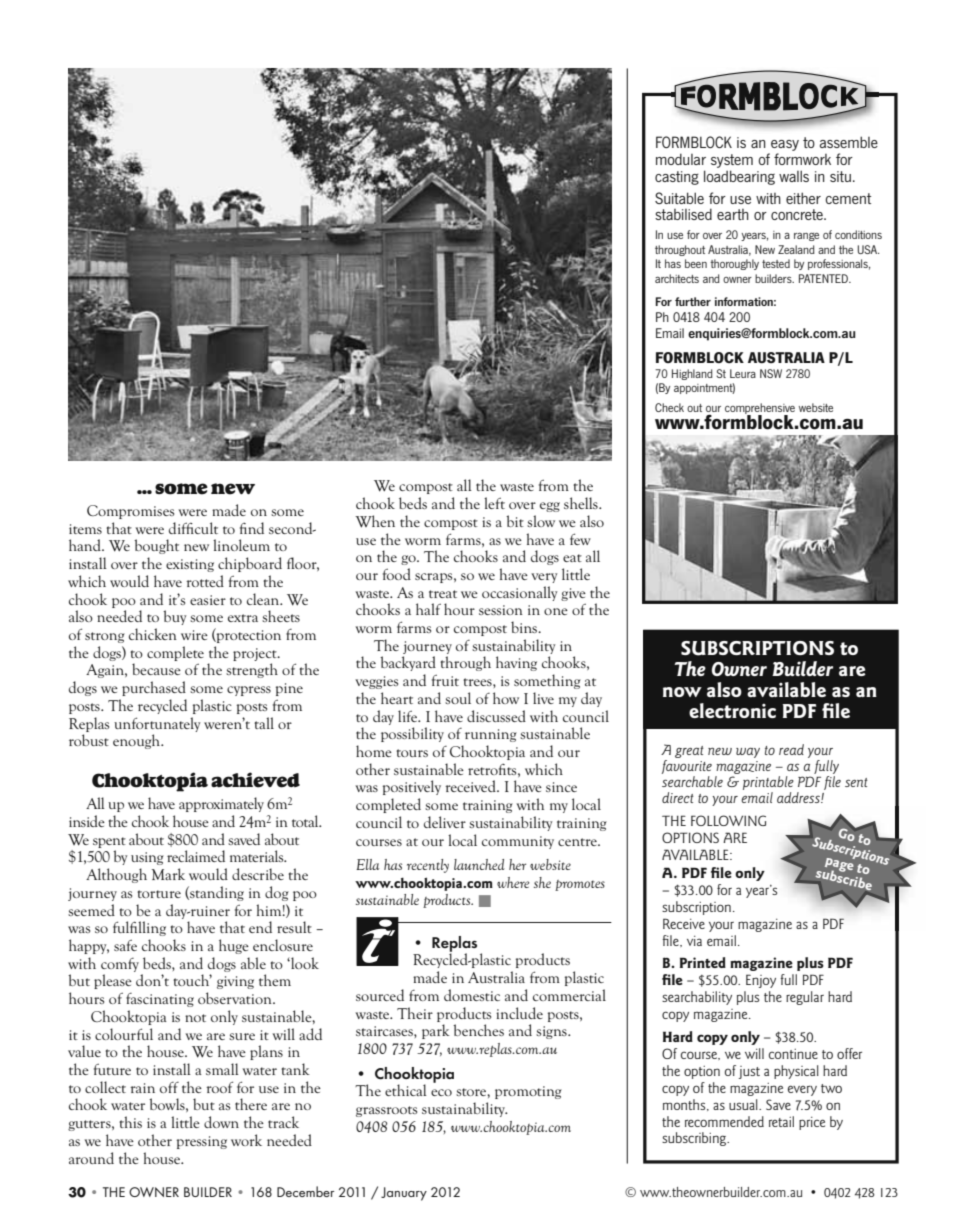  What do you see at coordinates (677, 178) in the screenshot?
I see `casting` at bounding box center [677, 178].
